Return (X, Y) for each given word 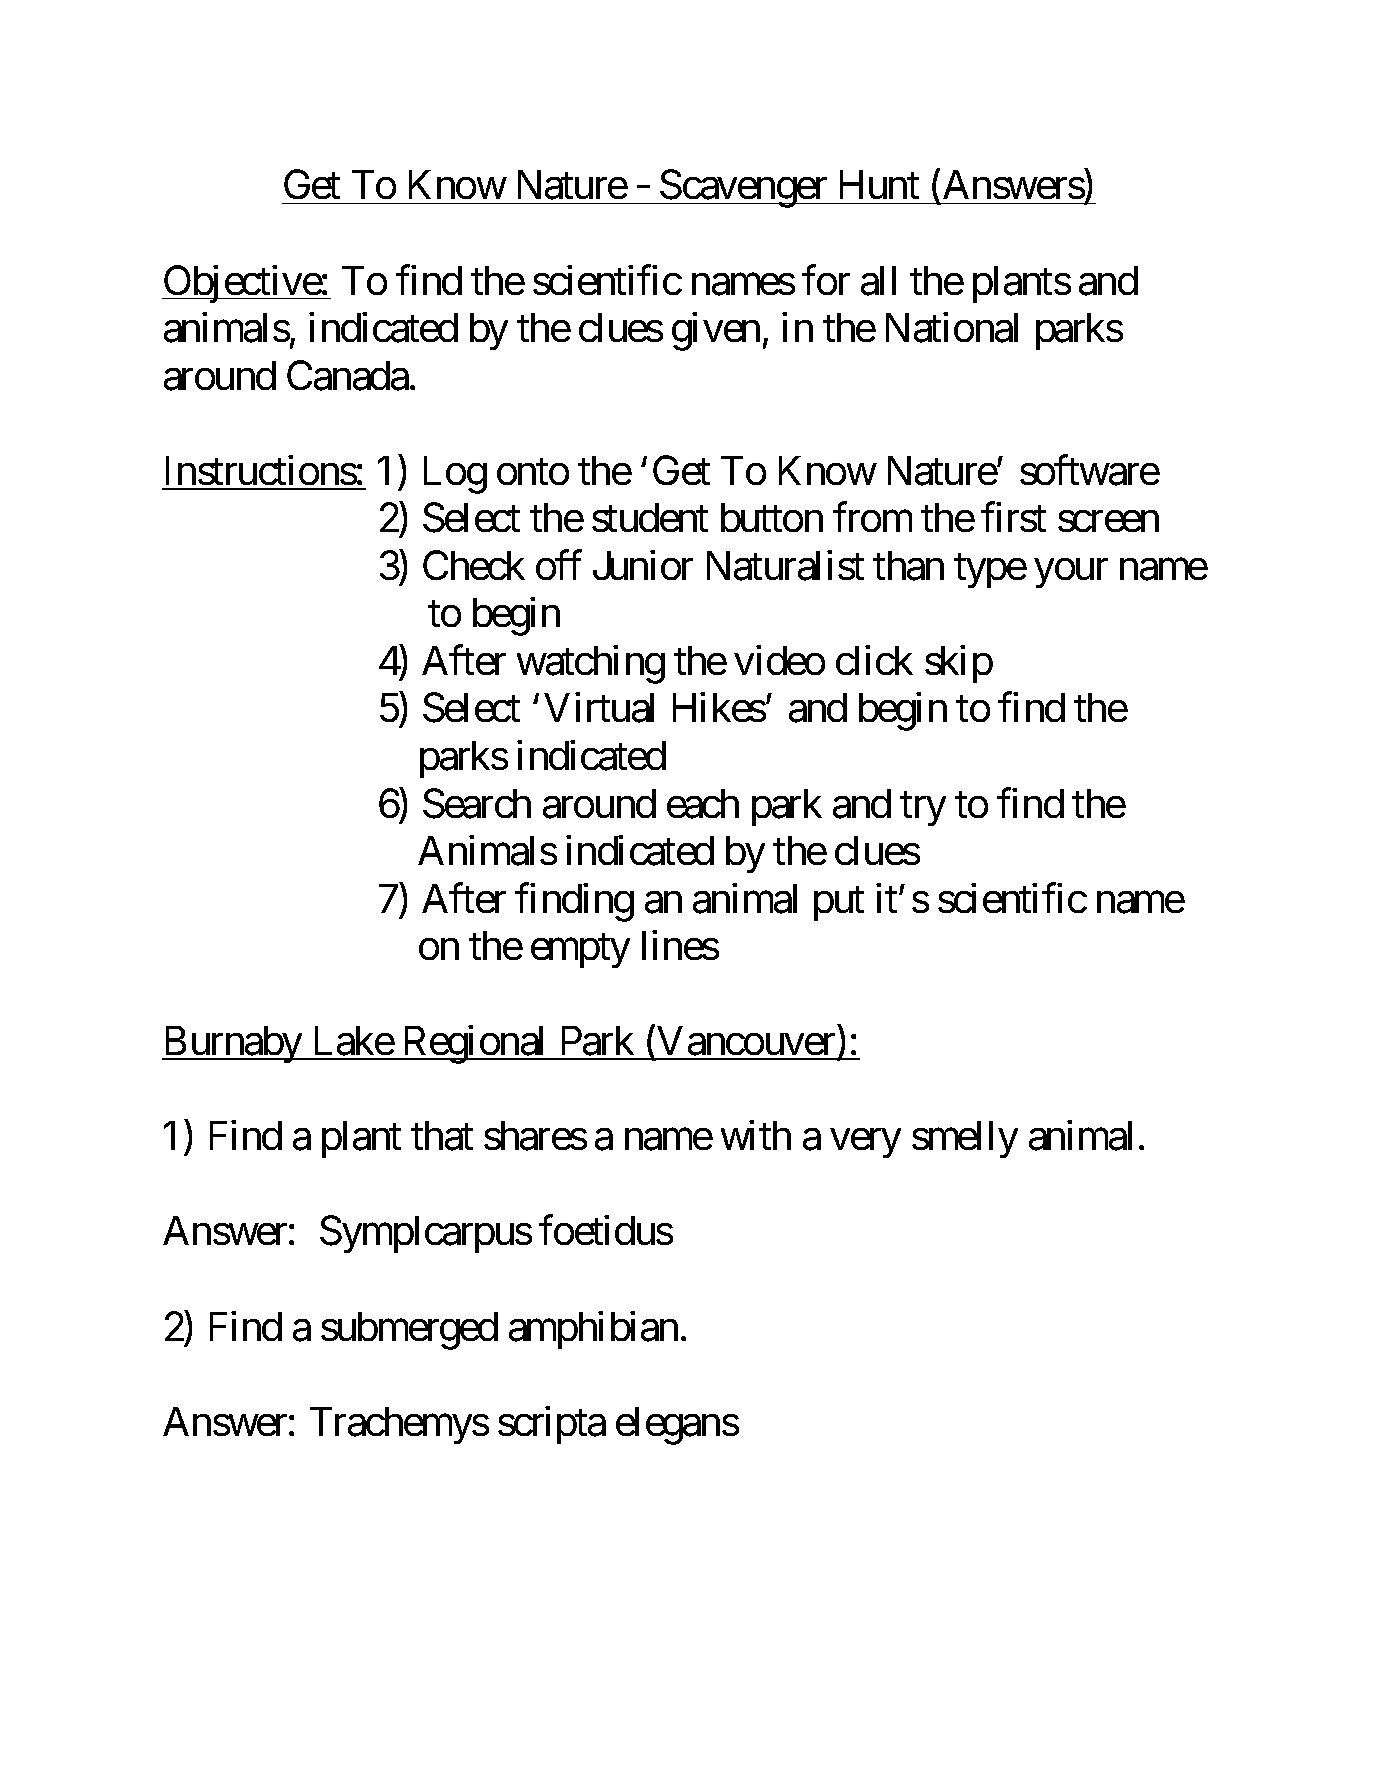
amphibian (593, 1330)
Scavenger (743, 189)
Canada (348, 375)
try (923, 809)
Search (477, 803)
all (878, 281)
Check (474, 565)
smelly (965, 1139)
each (703, 804)
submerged (409, 1331)
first (1013, 517)
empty (580, 951)
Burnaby (233, 1044)
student (650, 517)
